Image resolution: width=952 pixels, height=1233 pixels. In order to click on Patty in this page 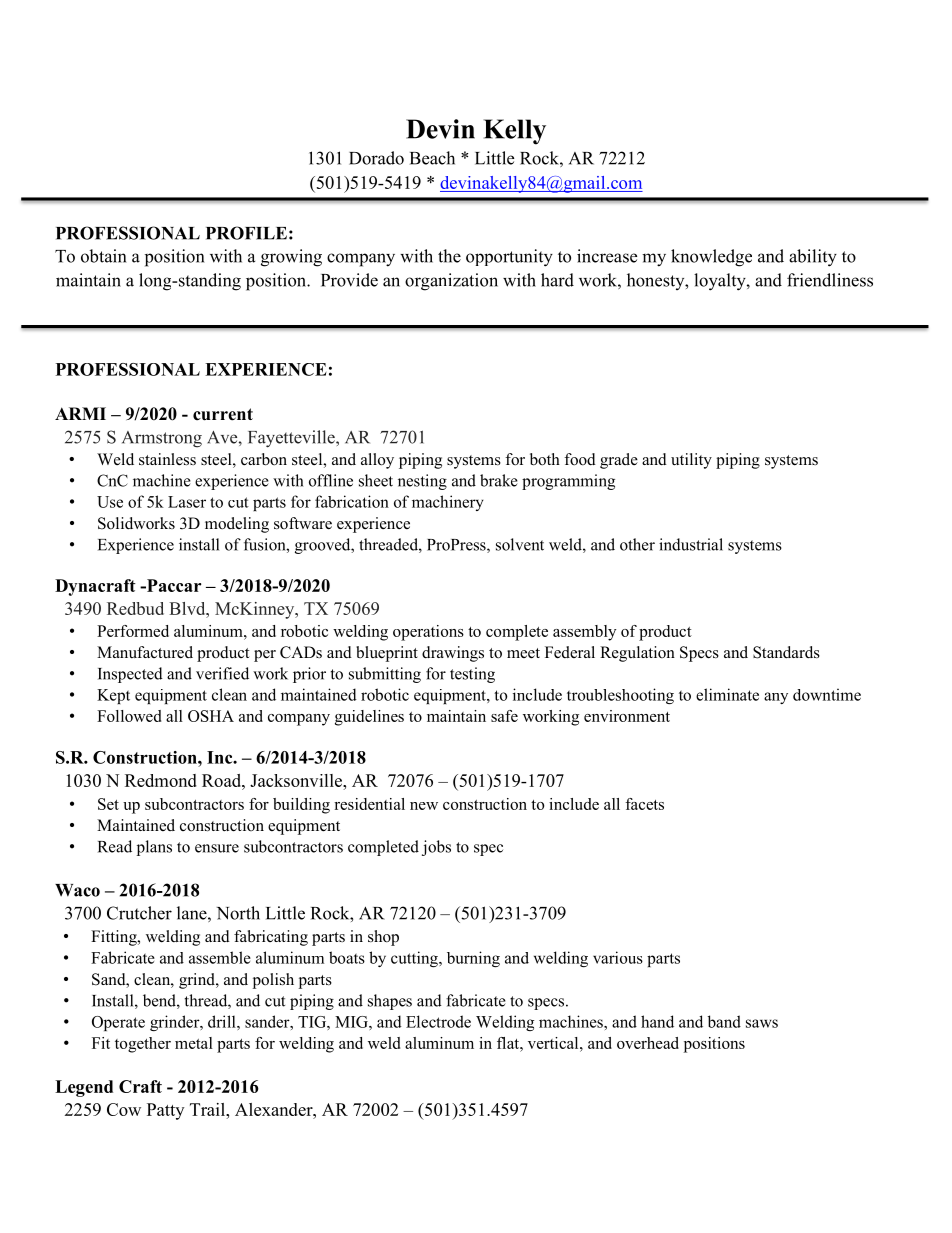, I will do `click(165, 1111)`.
